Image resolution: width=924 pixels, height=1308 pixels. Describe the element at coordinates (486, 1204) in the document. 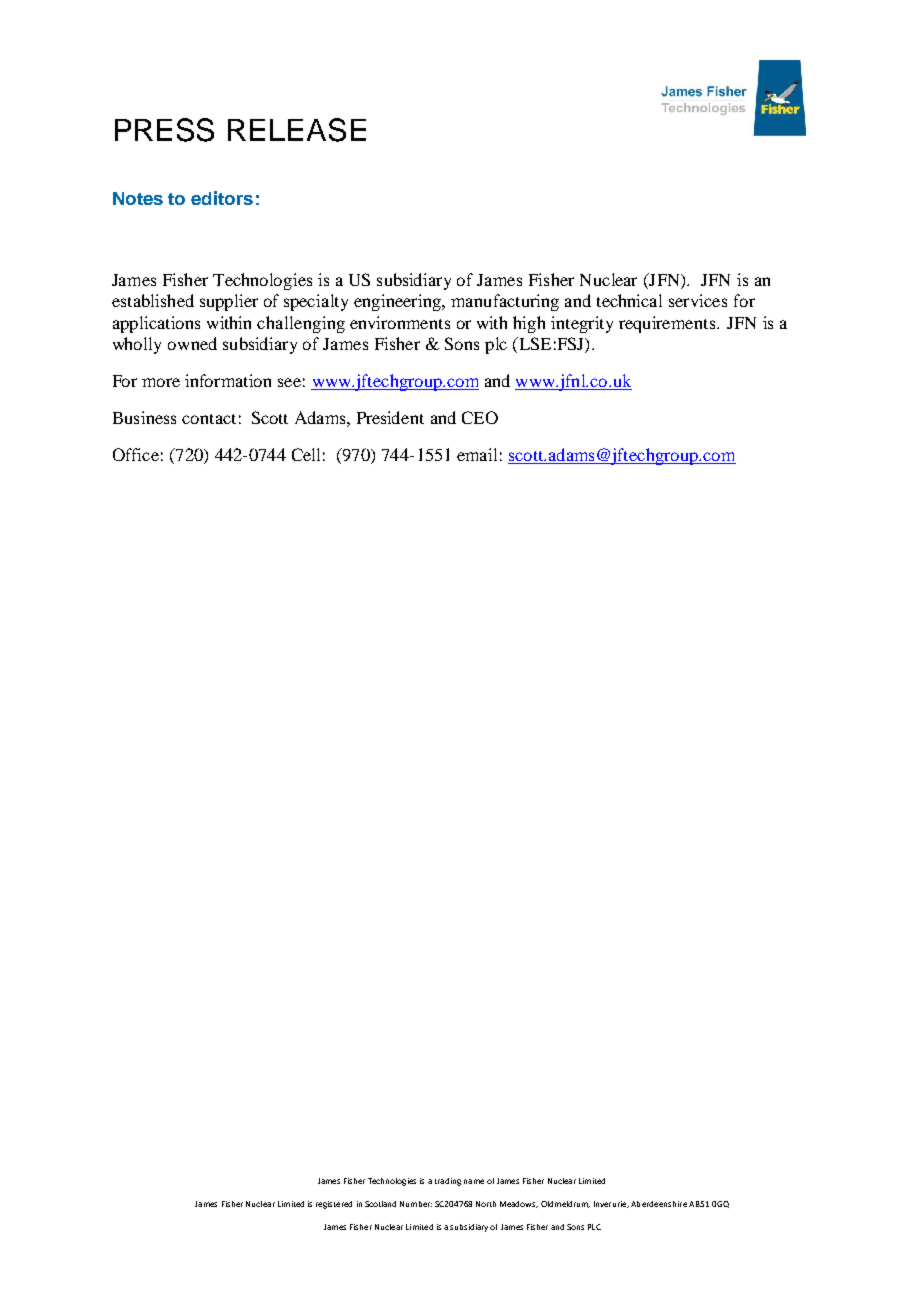

I see `North` at that location.
